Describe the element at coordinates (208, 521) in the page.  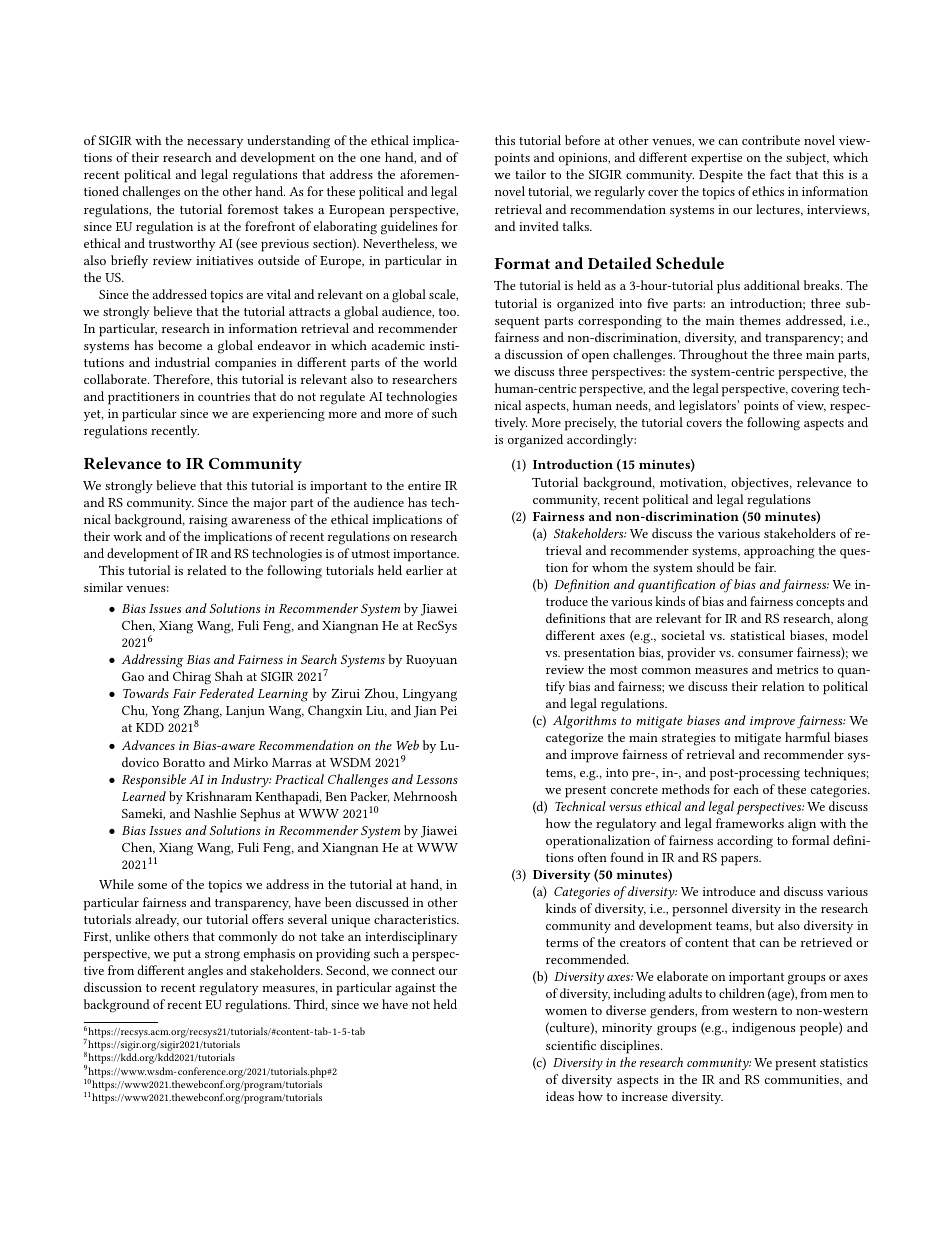
I see `raising` at that location.
